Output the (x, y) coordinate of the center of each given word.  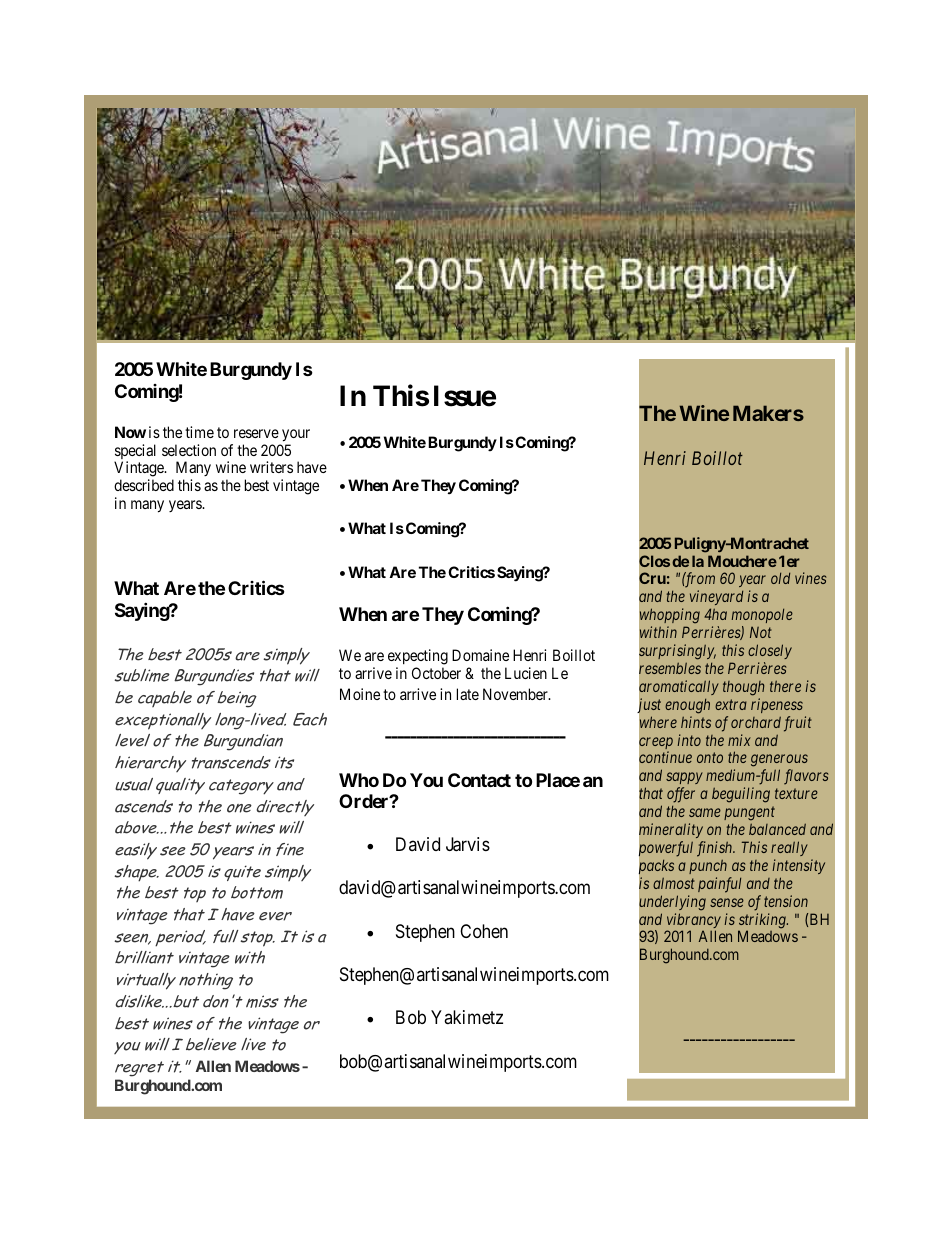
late (468, 694)
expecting (418, 657)
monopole (762, 615)
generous (779, 762)
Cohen (484, 931)
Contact (479, 780)
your (296, 435)
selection (189, 450)
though (743, 688)
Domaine (480, 655)
